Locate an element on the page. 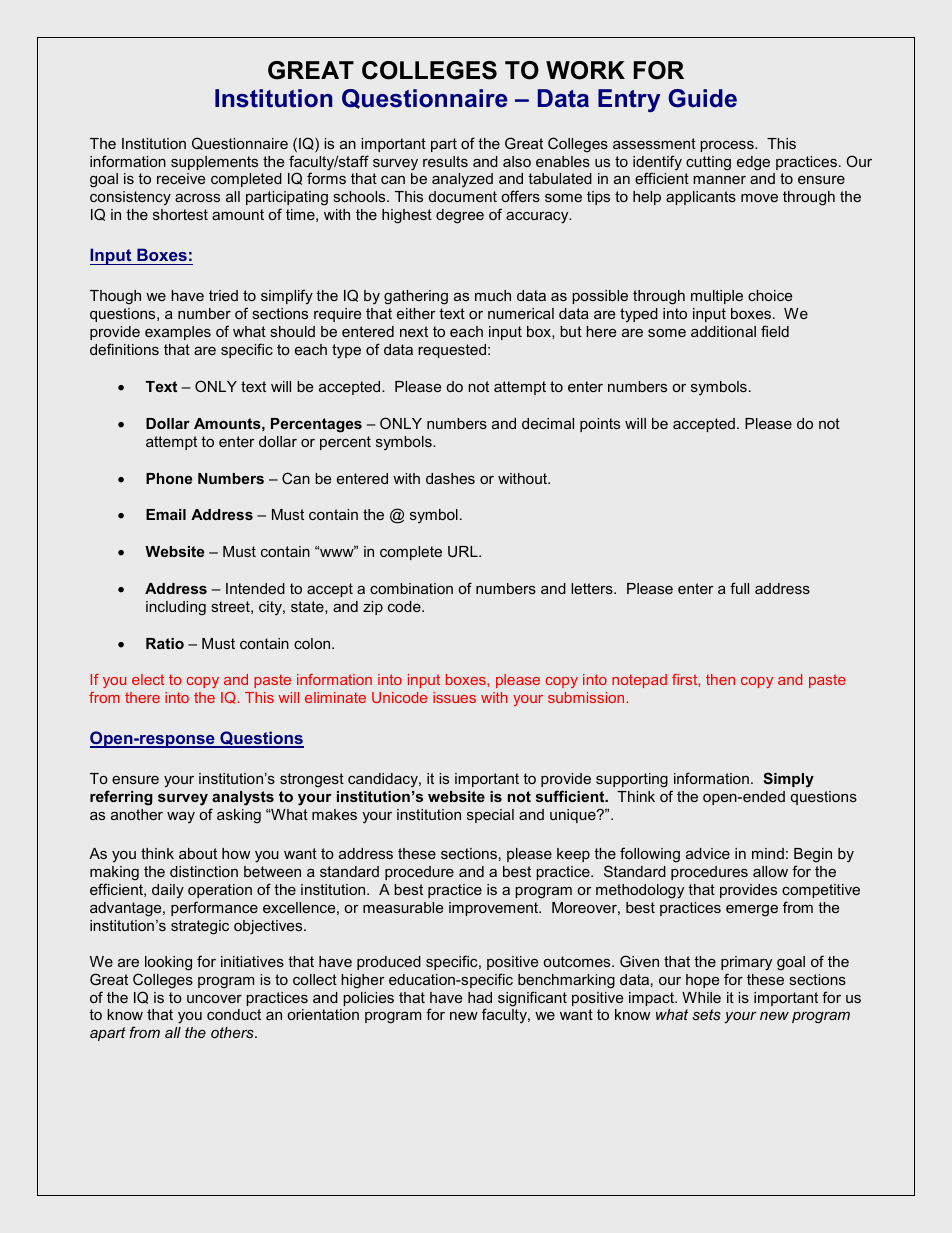 This document has width=952, height=1233. supplements is located at coordinates (214, 163).
